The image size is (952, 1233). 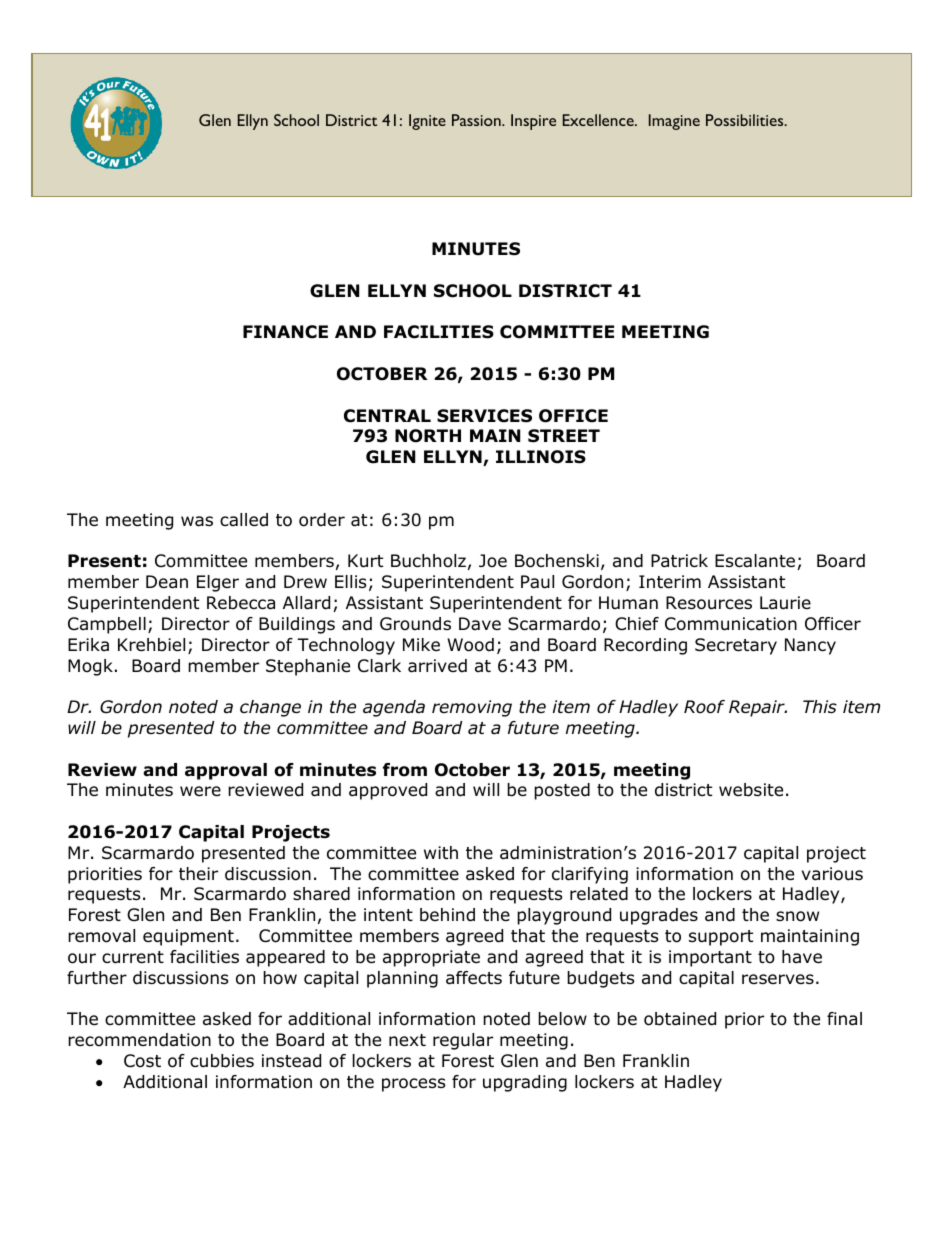 I want to click on Cost, so click(x=142, y=1061).
